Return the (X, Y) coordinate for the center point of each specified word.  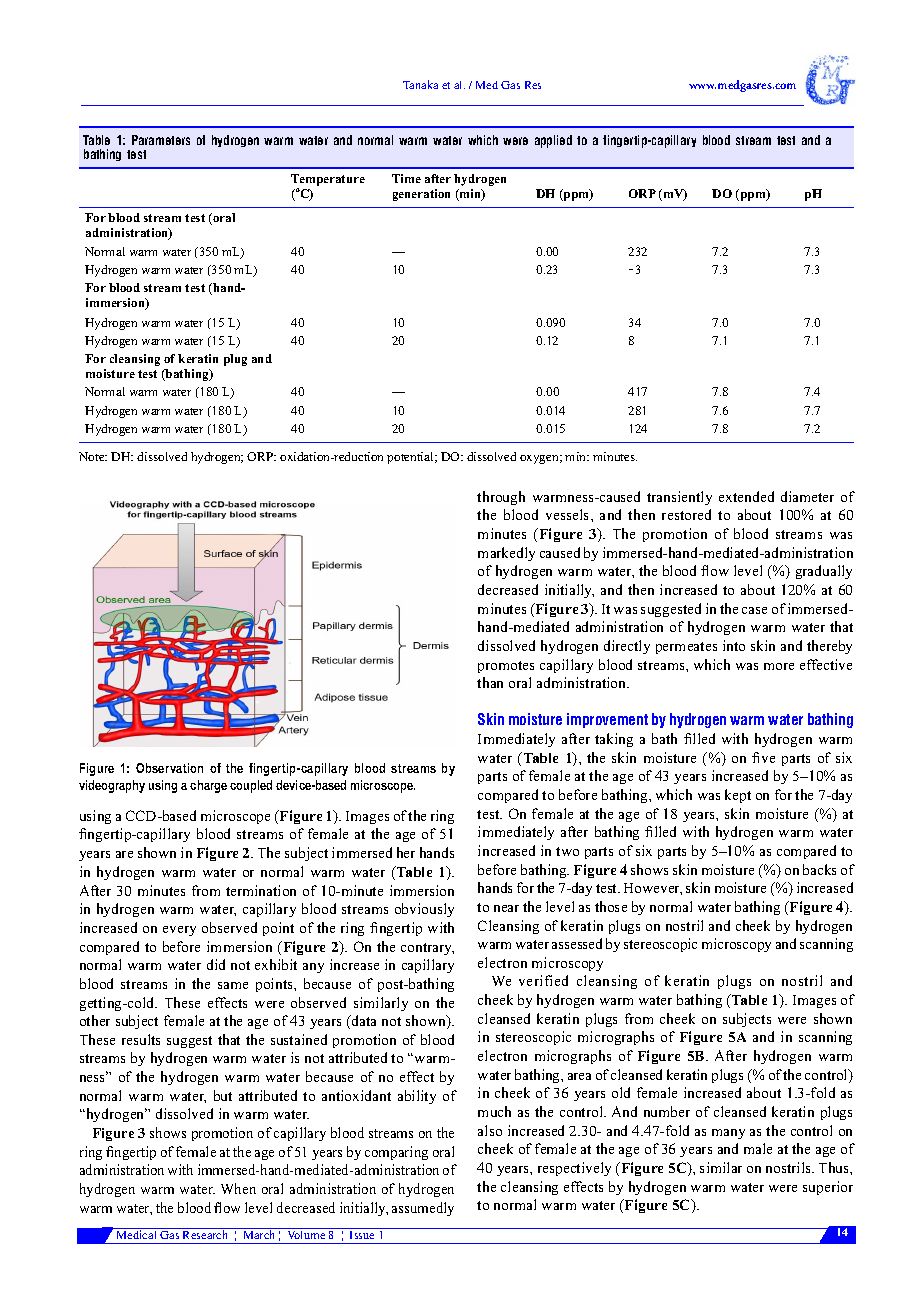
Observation (169, 768)
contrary (427, 949)
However (653, 889)
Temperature (328, 181)
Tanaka (420, 84)
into (734, 645)
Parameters (161, 140)
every (179, 931)
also (490, 1130)
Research (206, 1233)
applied (553, 141)
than (490, 682)
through (501, 498)
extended (746, 496)
